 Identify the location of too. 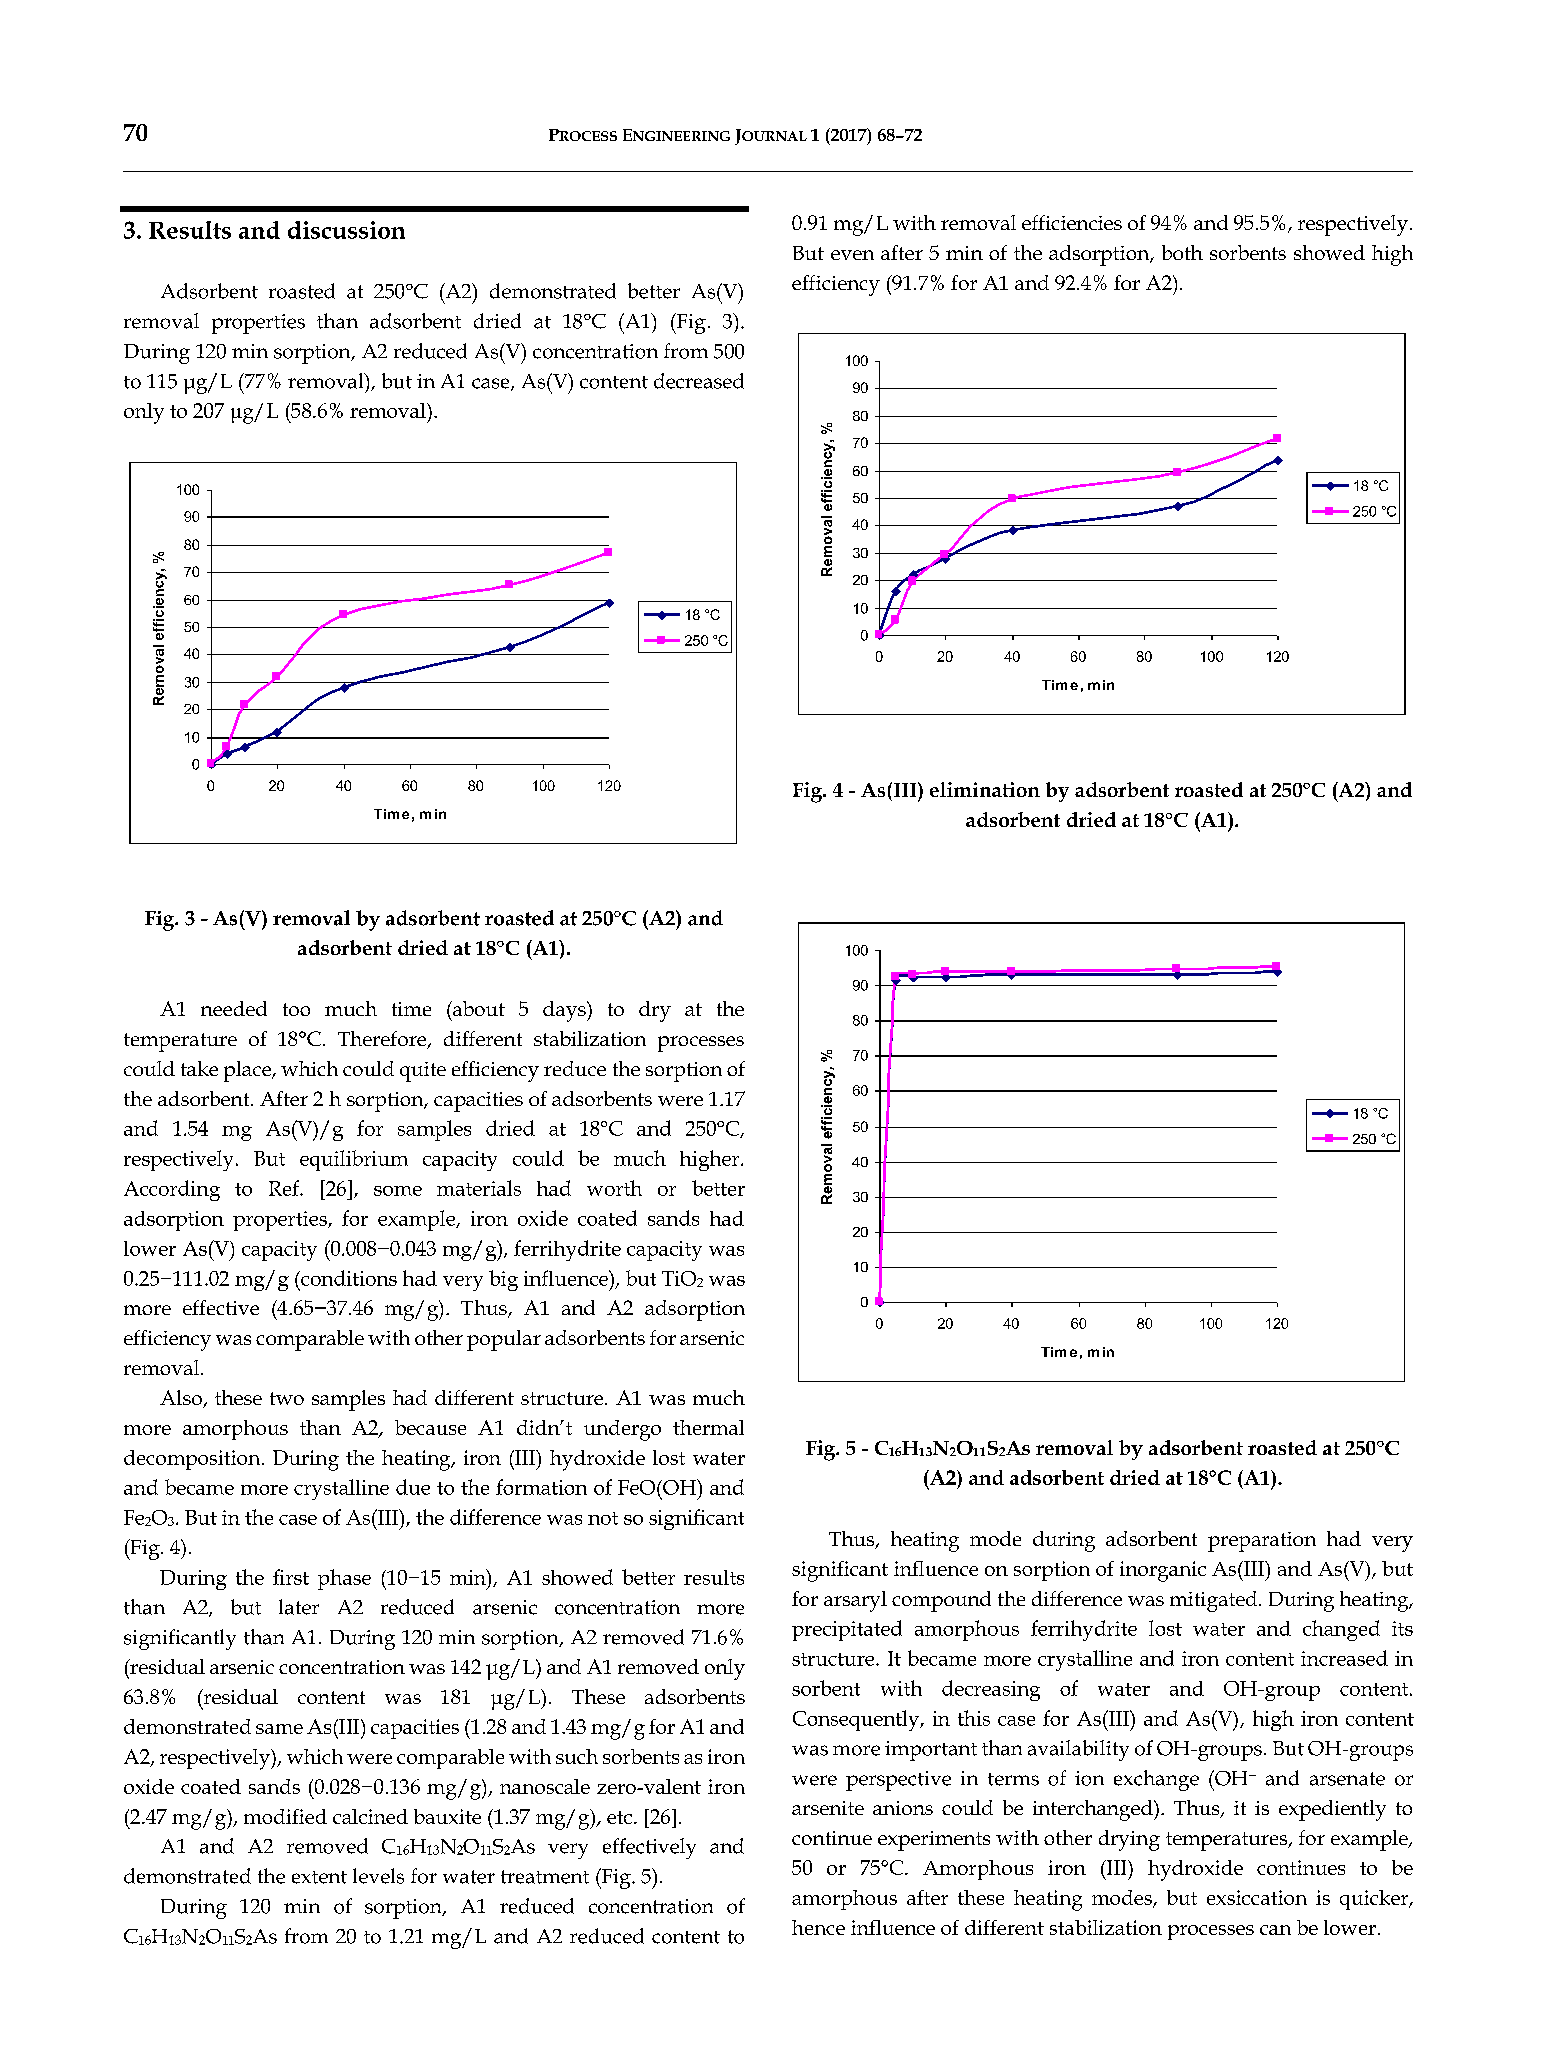
(296, 1009).
